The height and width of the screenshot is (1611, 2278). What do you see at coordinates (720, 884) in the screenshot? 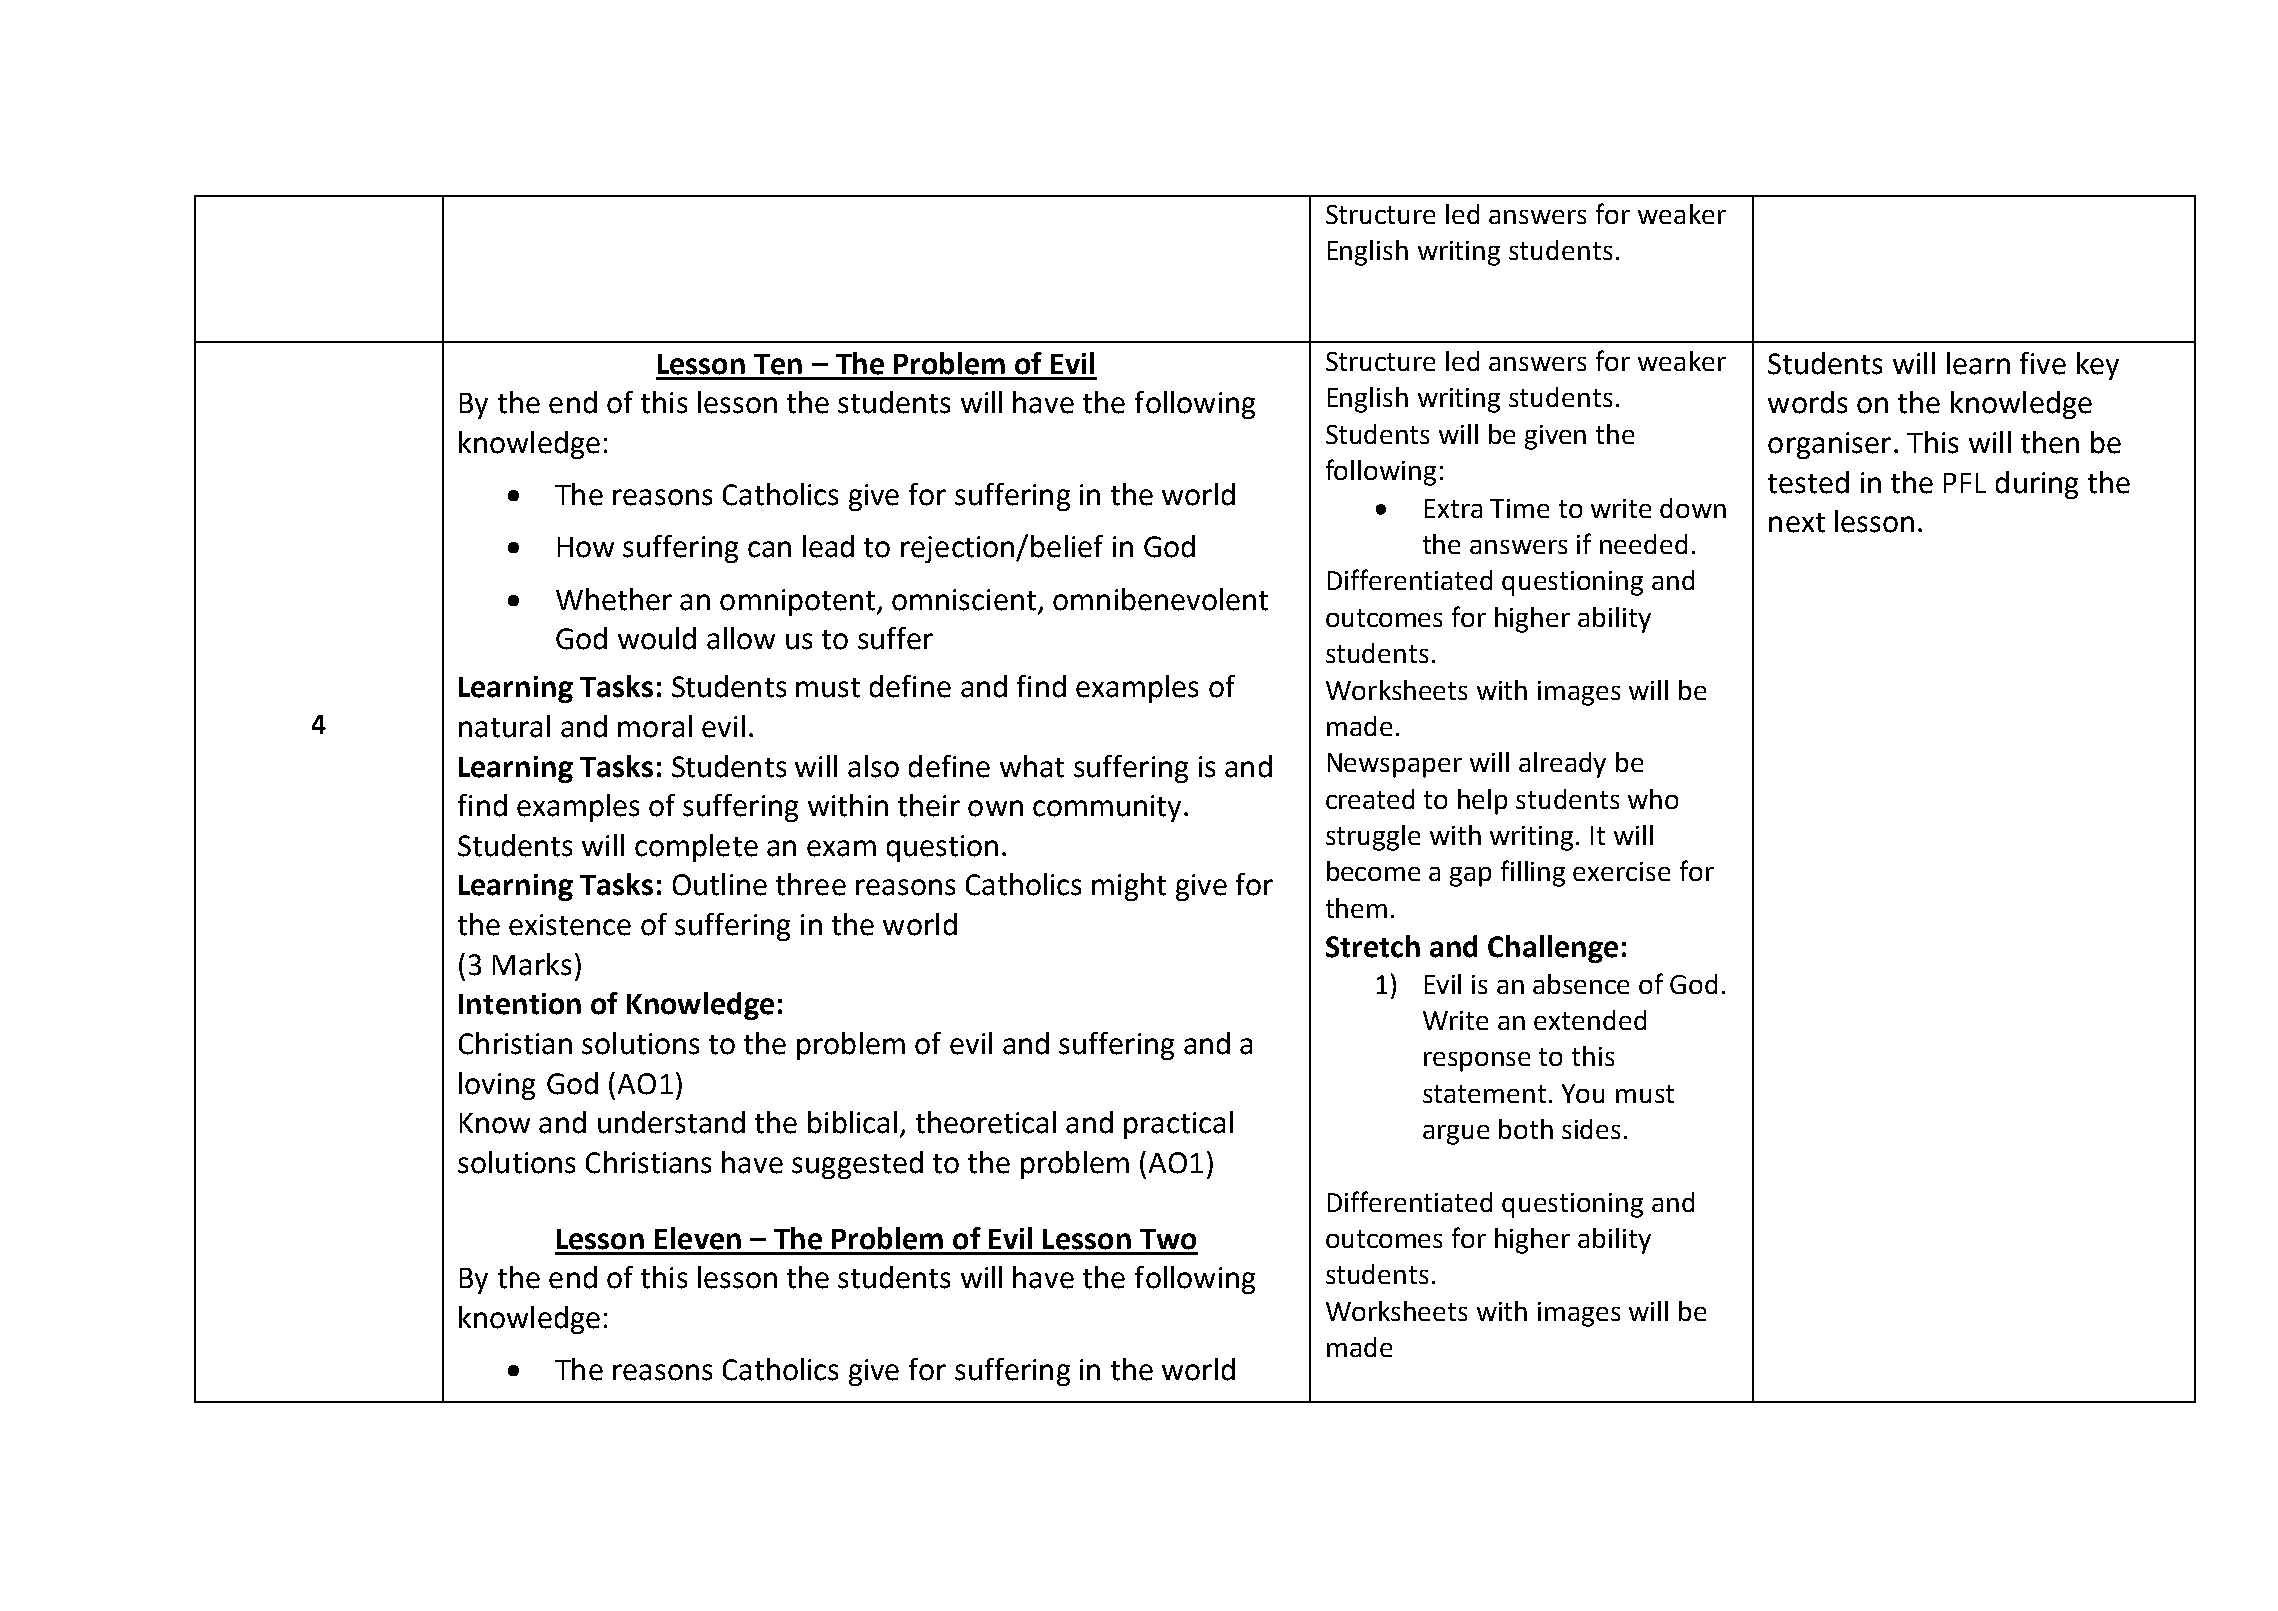
I see `Outline` at bounding box center [720, 884].
